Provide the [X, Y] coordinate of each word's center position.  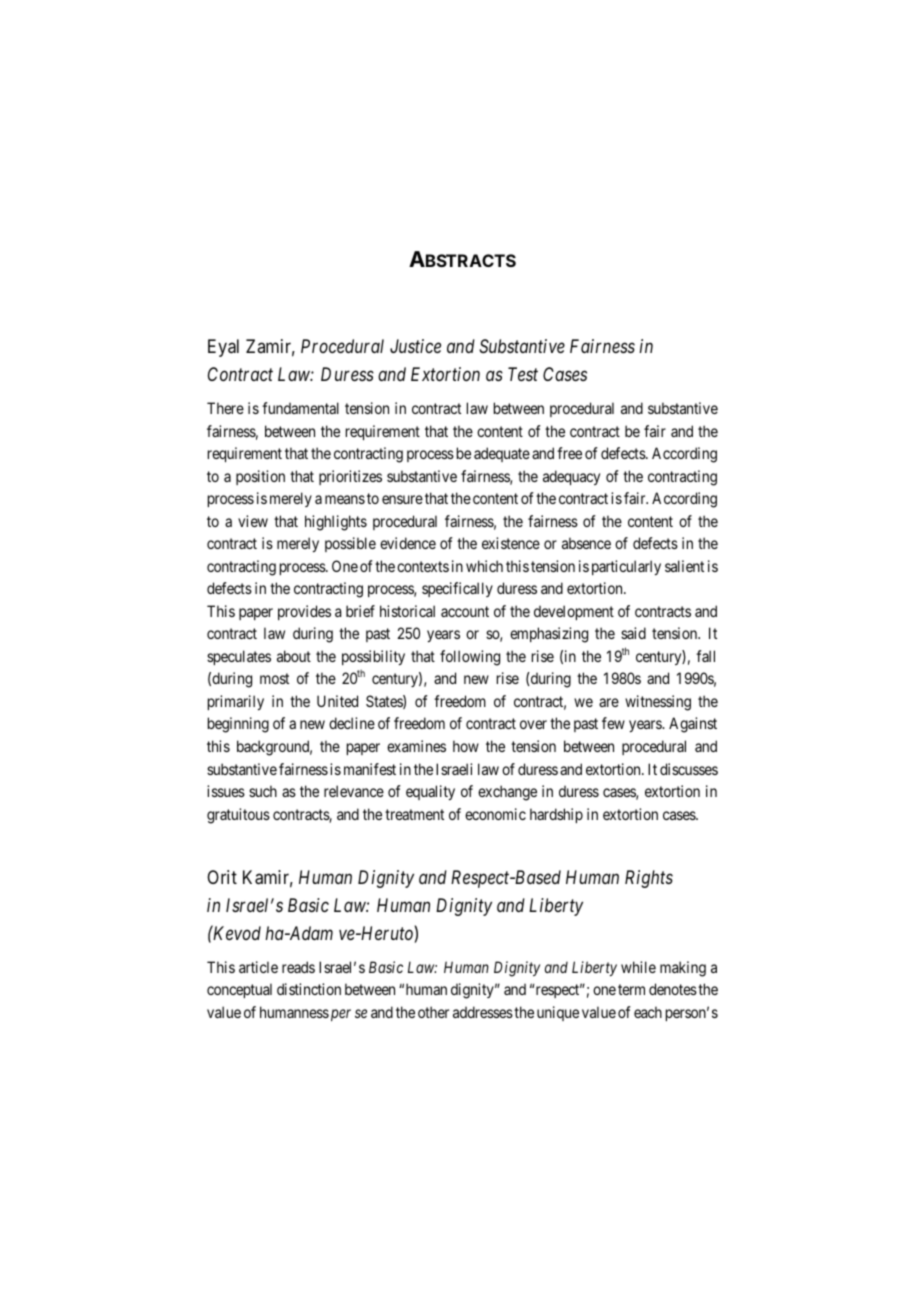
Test [523, 374]
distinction [309, 989]
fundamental [300, 408]
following [470, 658]
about [294, 656]
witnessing [658, 703]
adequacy [571, 477]
